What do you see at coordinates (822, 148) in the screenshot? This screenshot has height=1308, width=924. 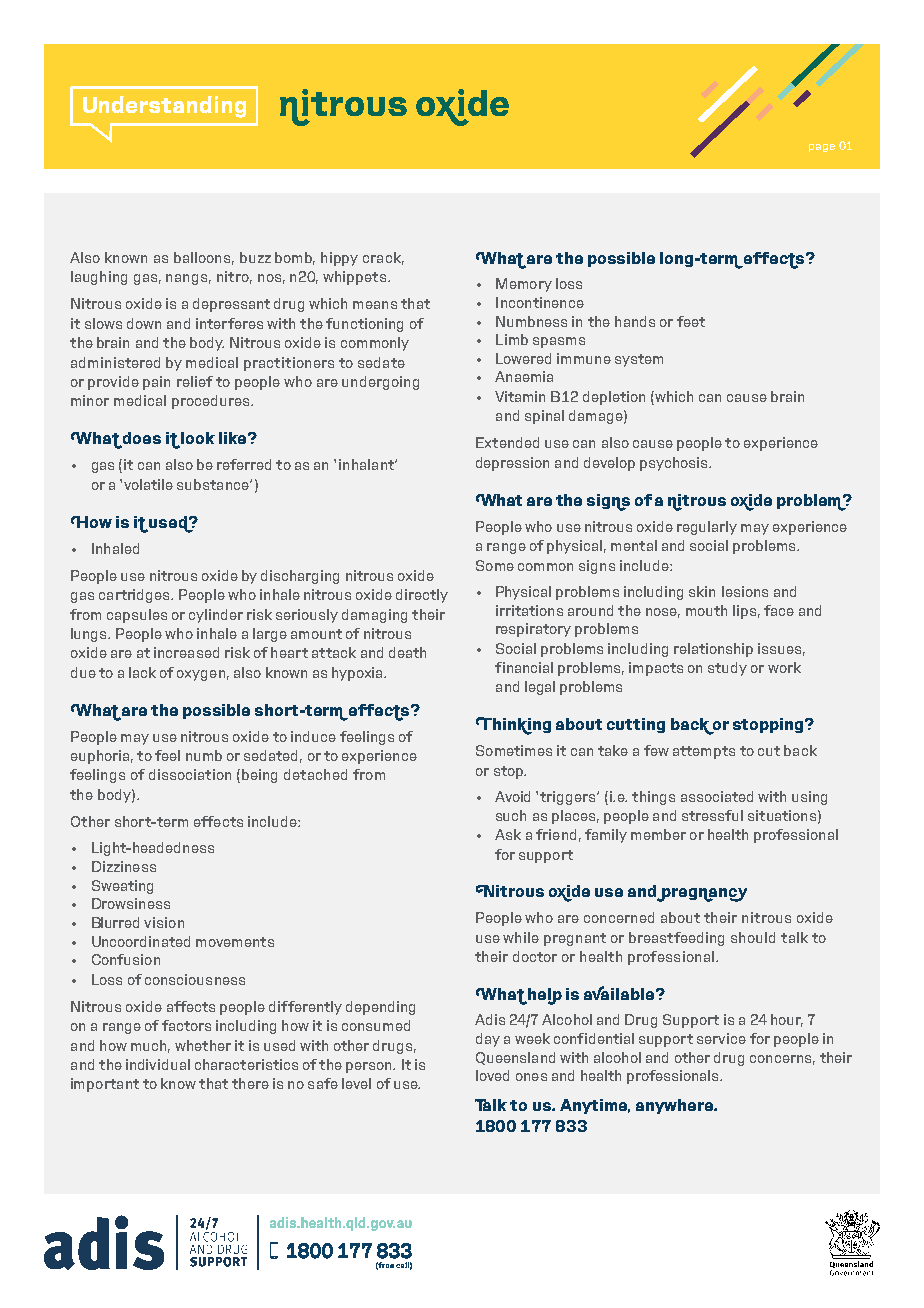 I see `page` at bounding box center [822, 148].
